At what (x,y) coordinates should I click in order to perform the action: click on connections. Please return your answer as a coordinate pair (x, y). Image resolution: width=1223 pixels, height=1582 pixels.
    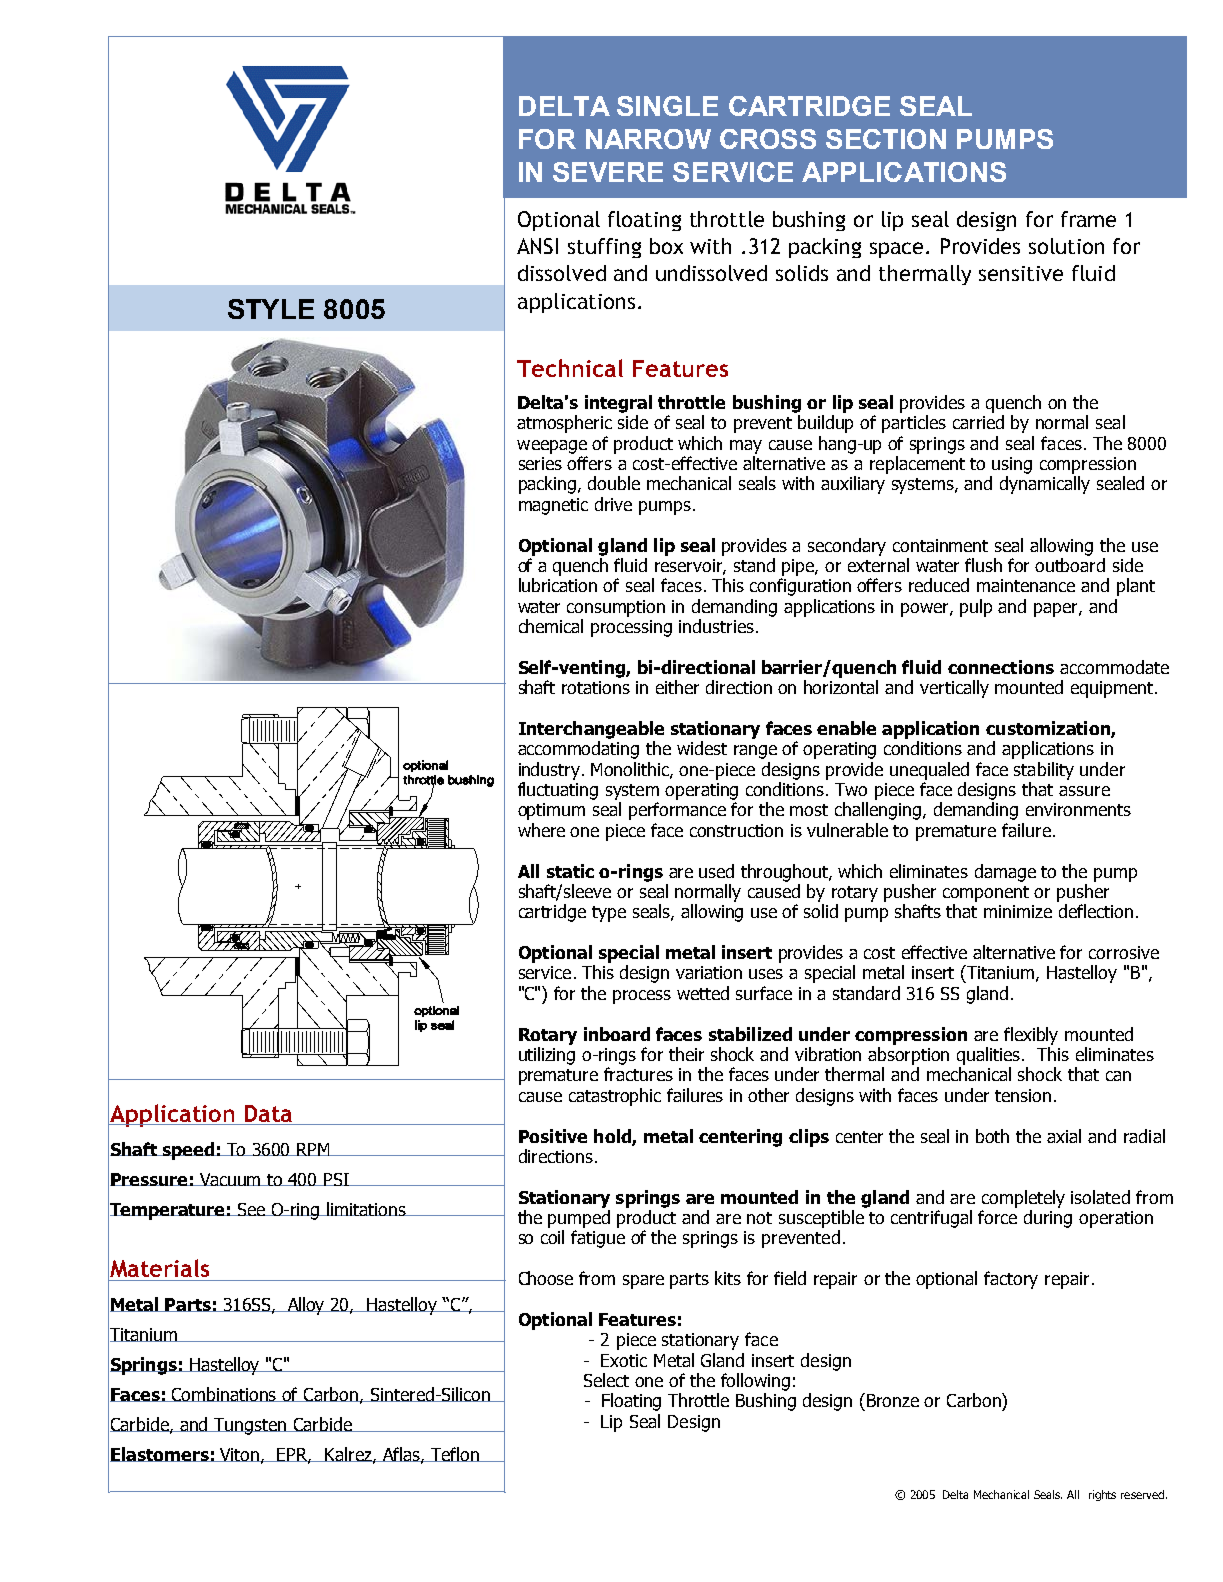
    Looking at the image, I should click on (1001, 667).
